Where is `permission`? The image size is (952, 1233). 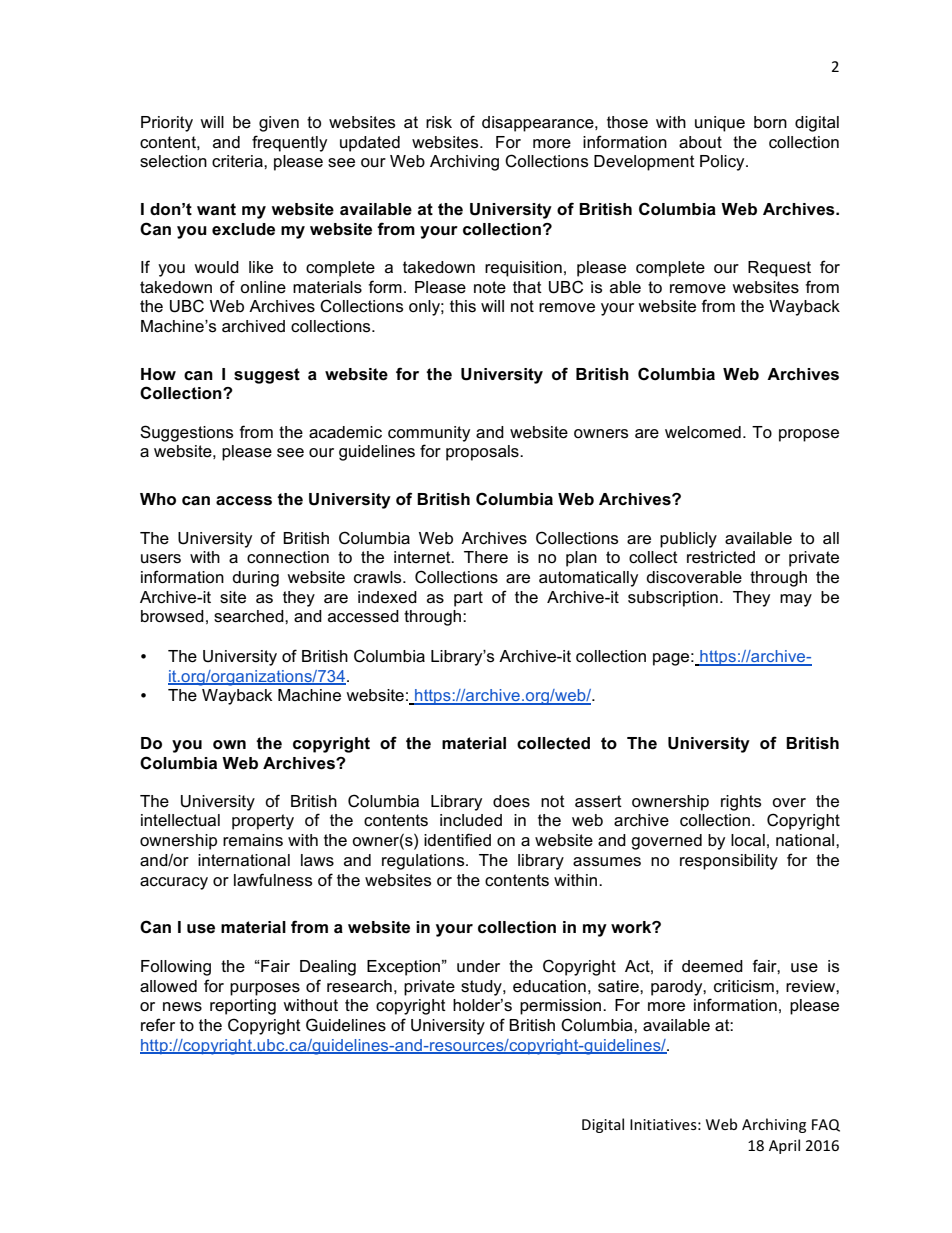 permission is located at coordinates (562, 1007).
